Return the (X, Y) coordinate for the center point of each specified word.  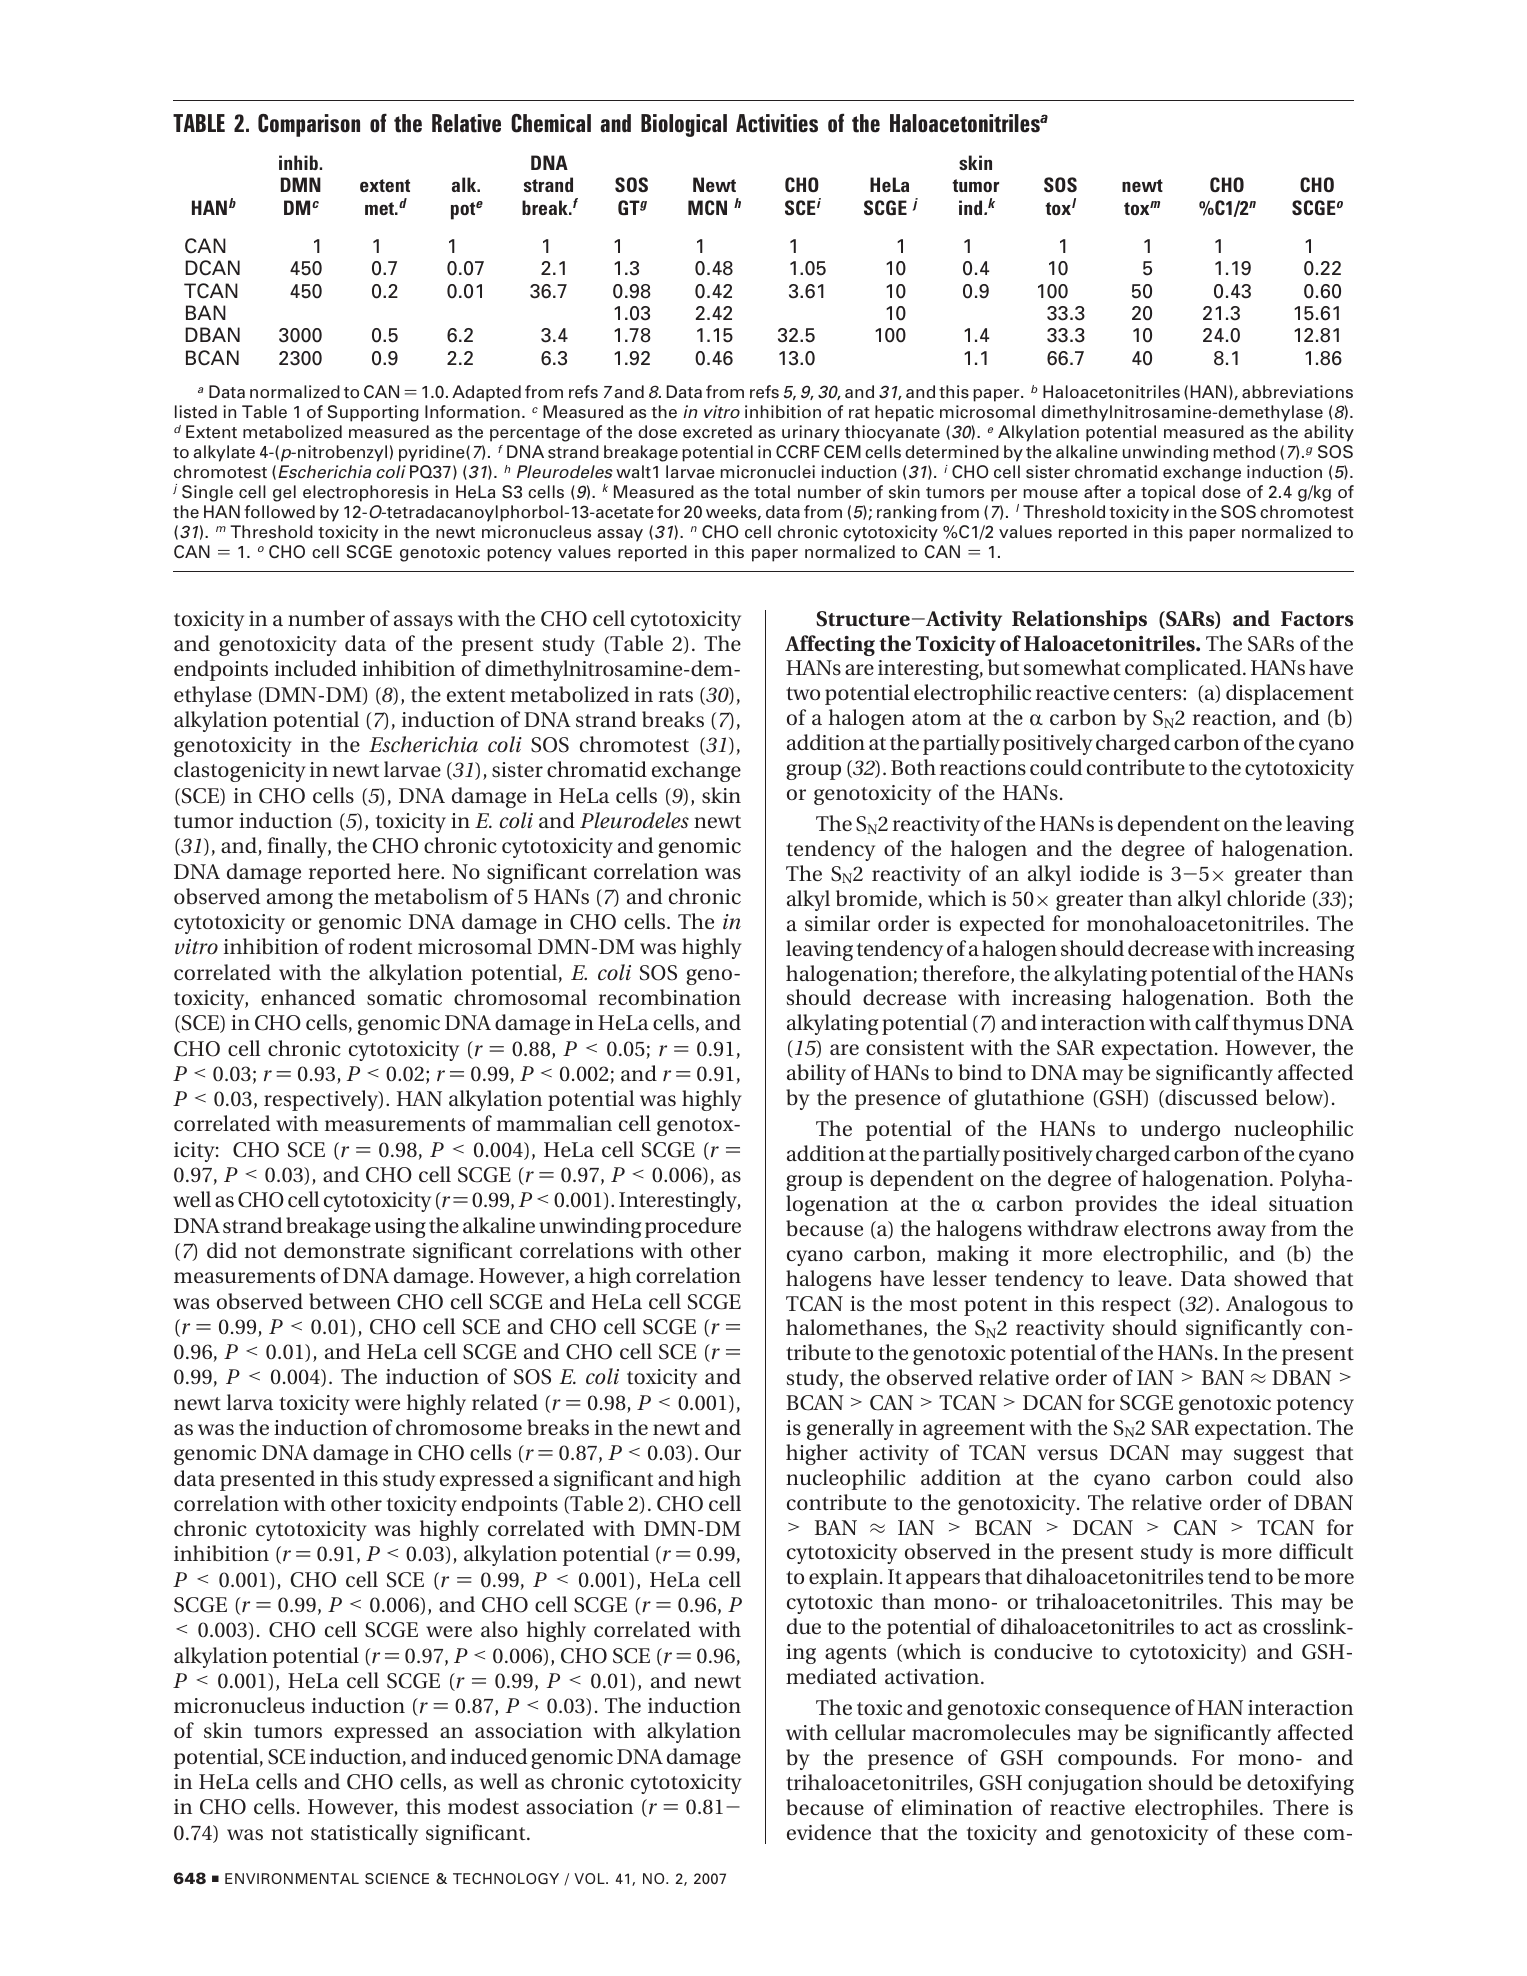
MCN (707, 207)
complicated (1184, 669)
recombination (670, 997)
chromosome (459, 1427)
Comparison (309, 125)
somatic (404, 997)
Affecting (830, 645)
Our (723, 1453)
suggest (1269, 1456)
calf (1212, 1022)
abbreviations (1297, 392)
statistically (364, 1834)
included (316, 668)
